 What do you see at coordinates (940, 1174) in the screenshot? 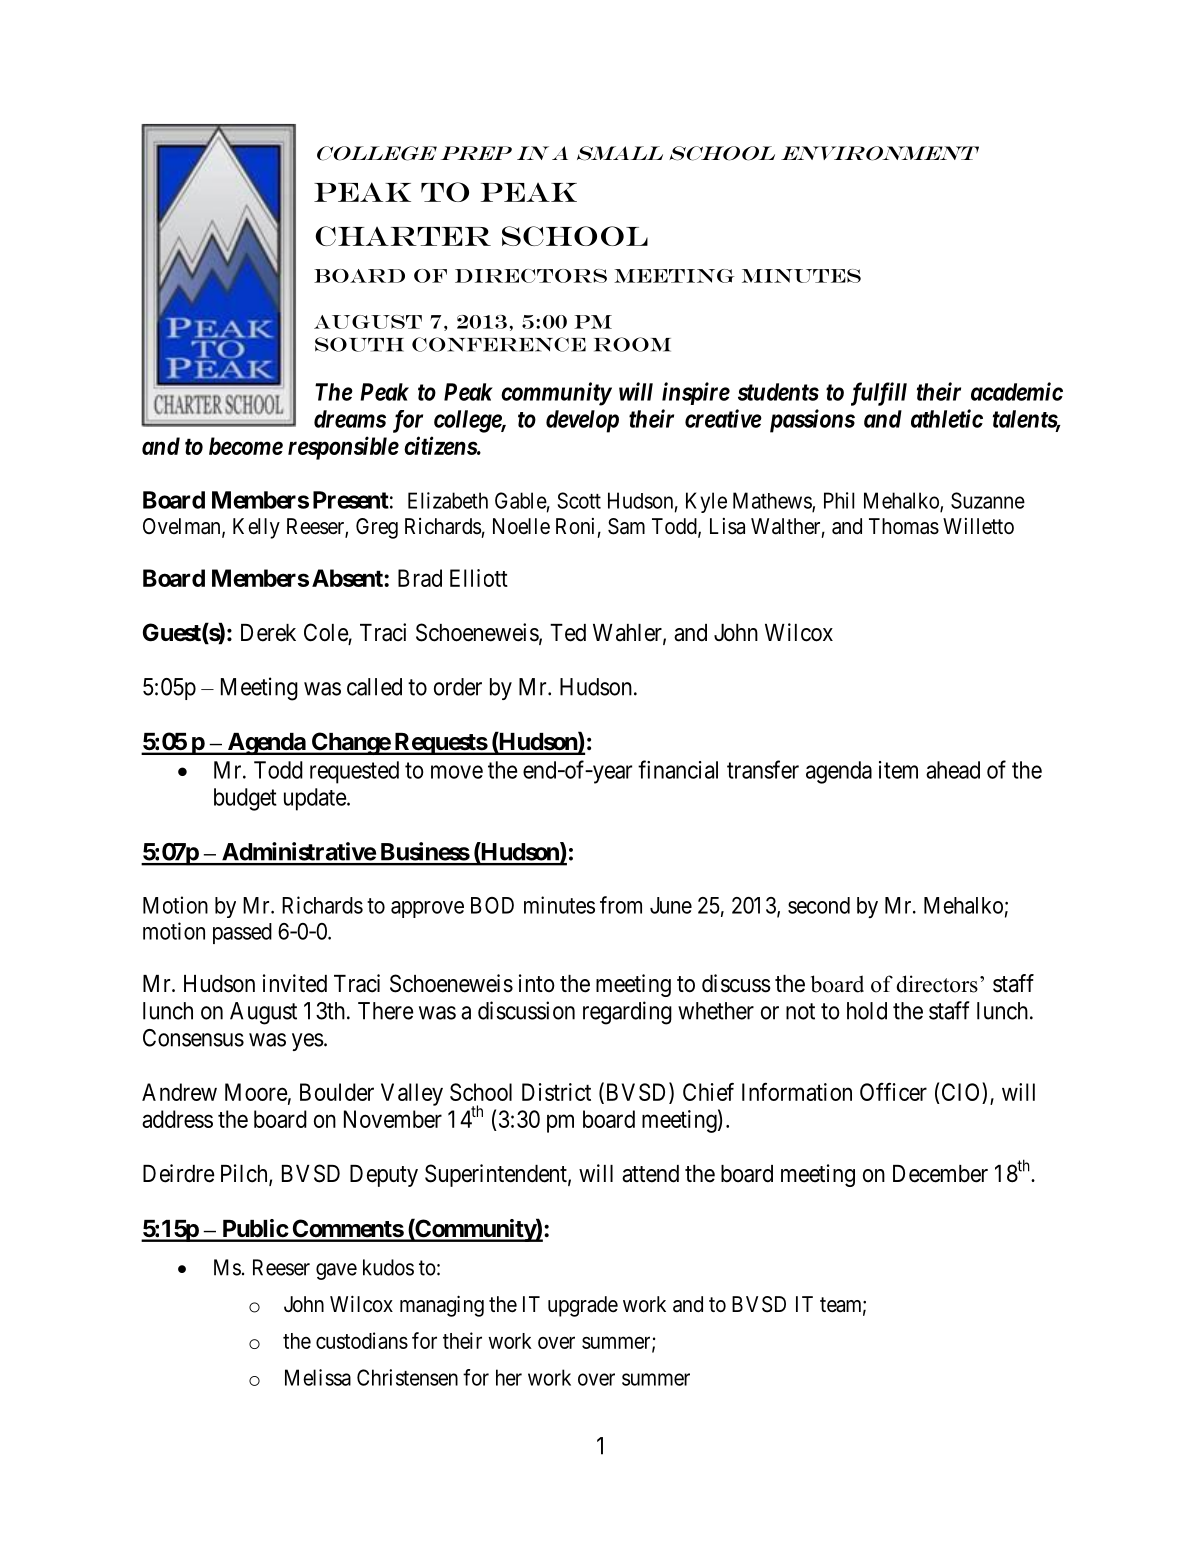
I see `December` at bounding box center [940, 1174].
